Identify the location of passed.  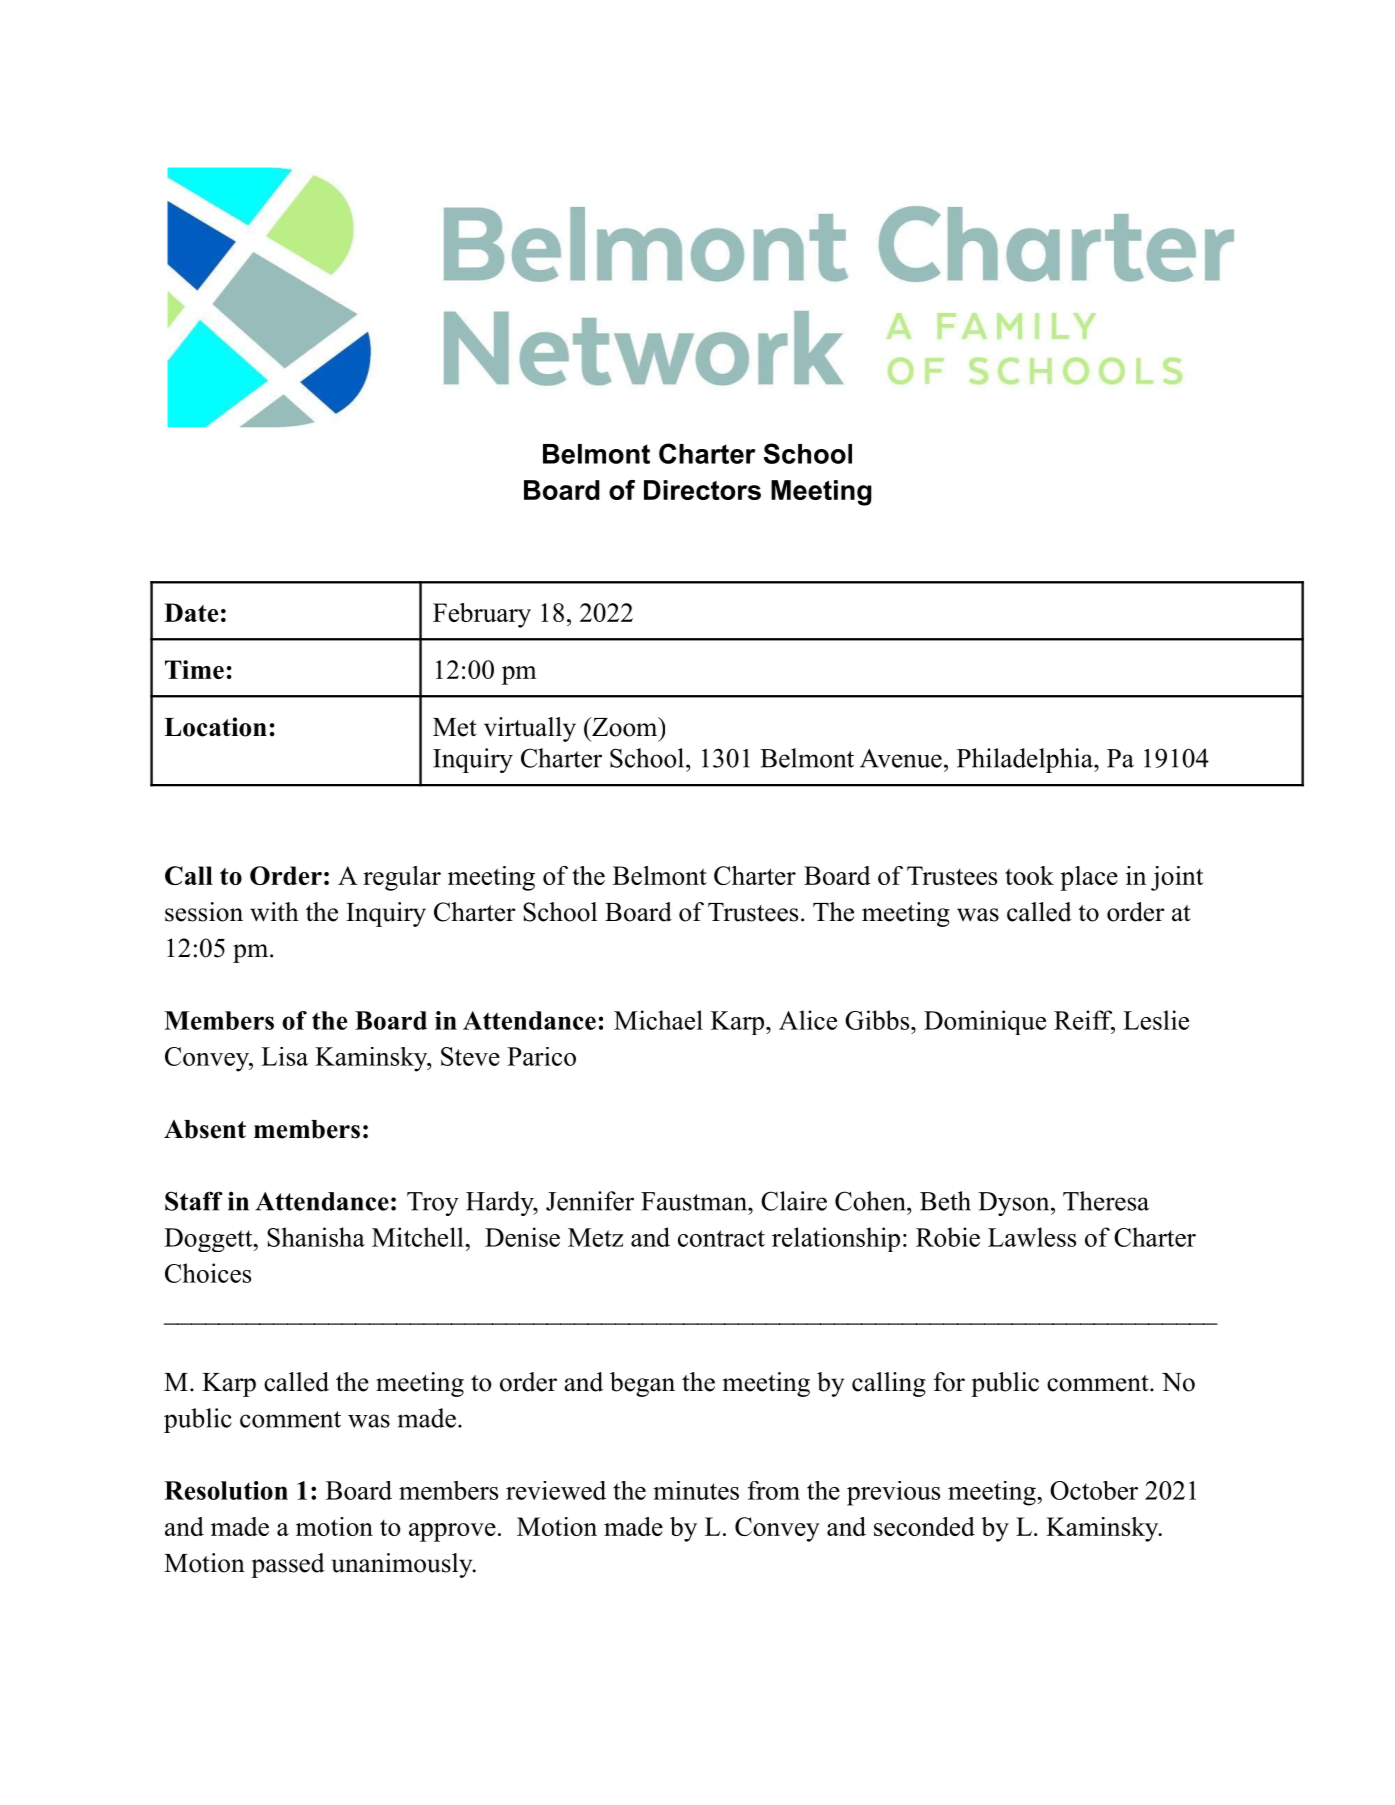
(288, 1565).
